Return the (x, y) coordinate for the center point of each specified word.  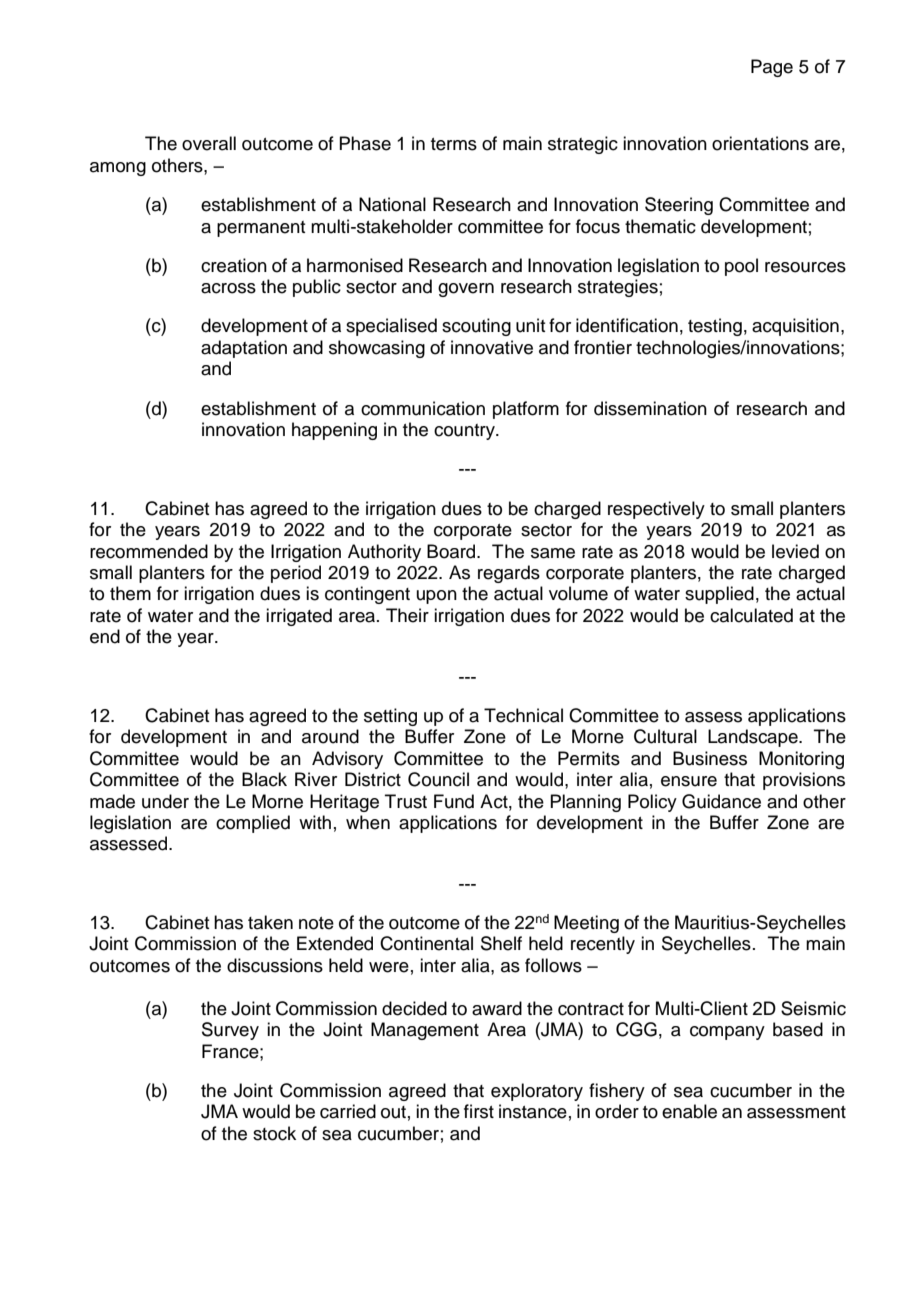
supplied (719, 595)
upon (437, 597)
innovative (492, 347)
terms (454, 144)
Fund (454, 801)
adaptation (244, 349)
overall (209, 143)
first (479, 1111)
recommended (149, 551)
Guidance (721, 801)
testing (715, 327)
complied (253, 824)
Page (772, 68)
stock (274, 1133)
